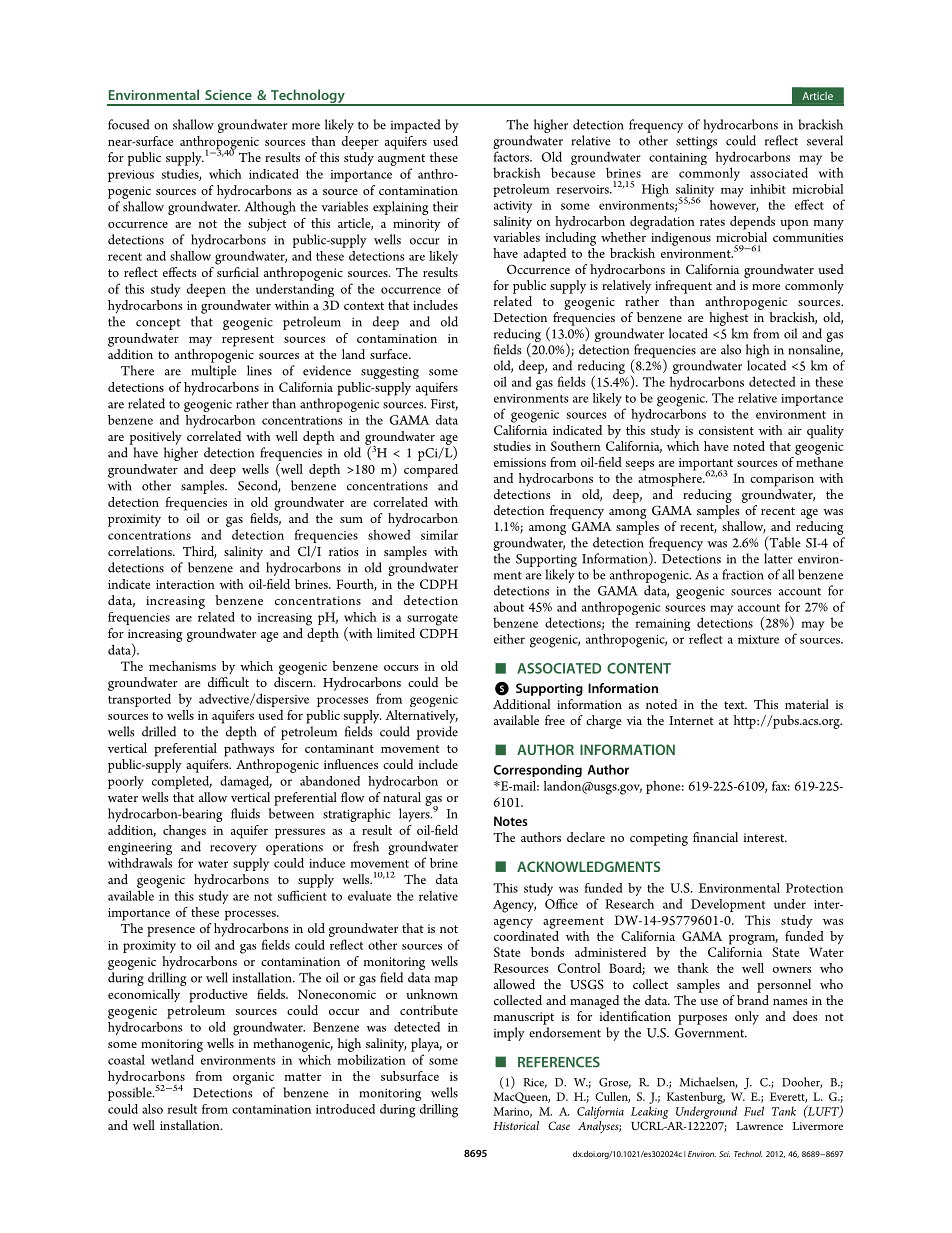 Image resolution: width=952 pixels, height=1233 pixels. I want to click on suggesting, so click(390, 372).
